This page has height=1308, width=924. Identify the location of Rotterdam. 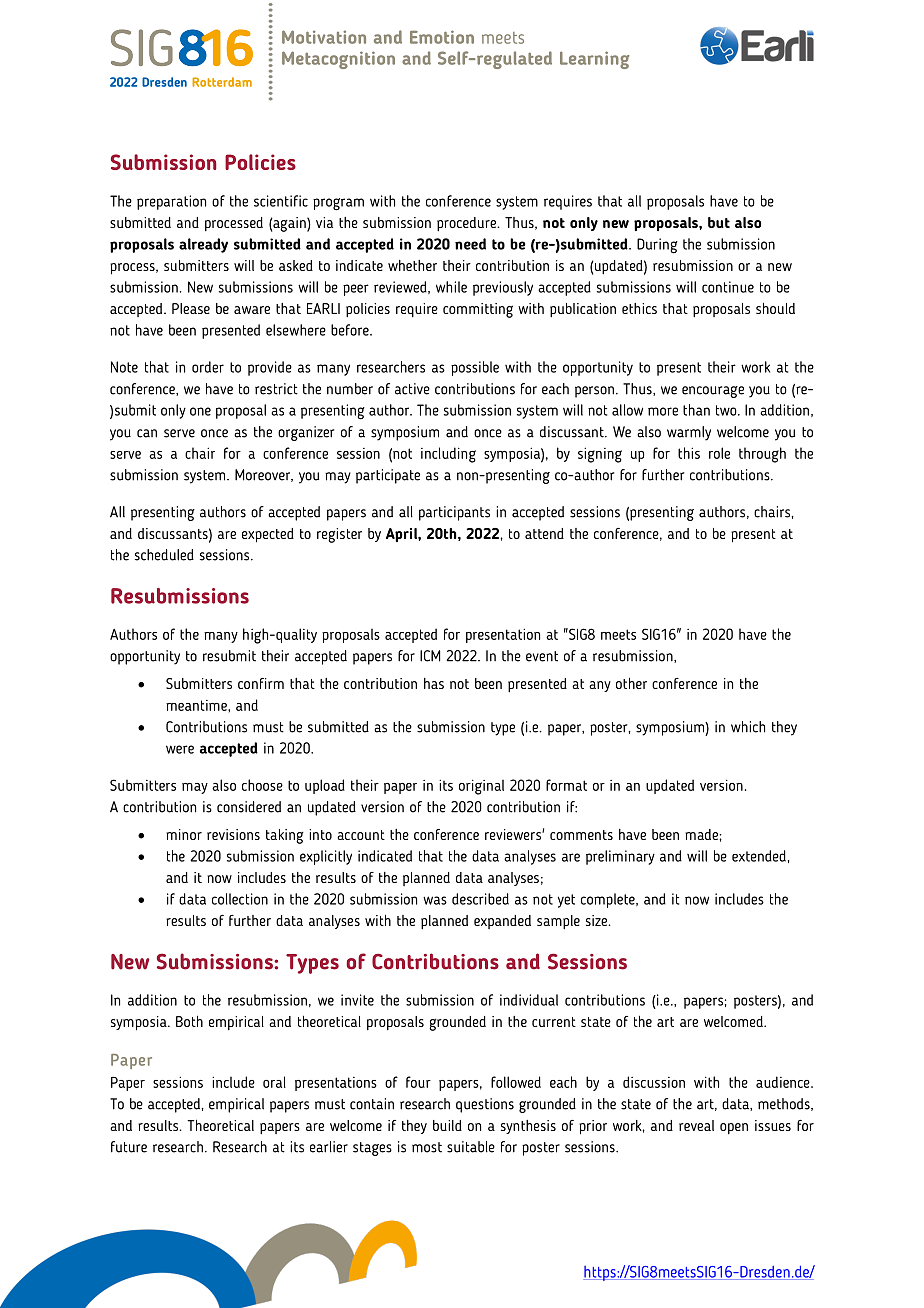
(222, 82).
